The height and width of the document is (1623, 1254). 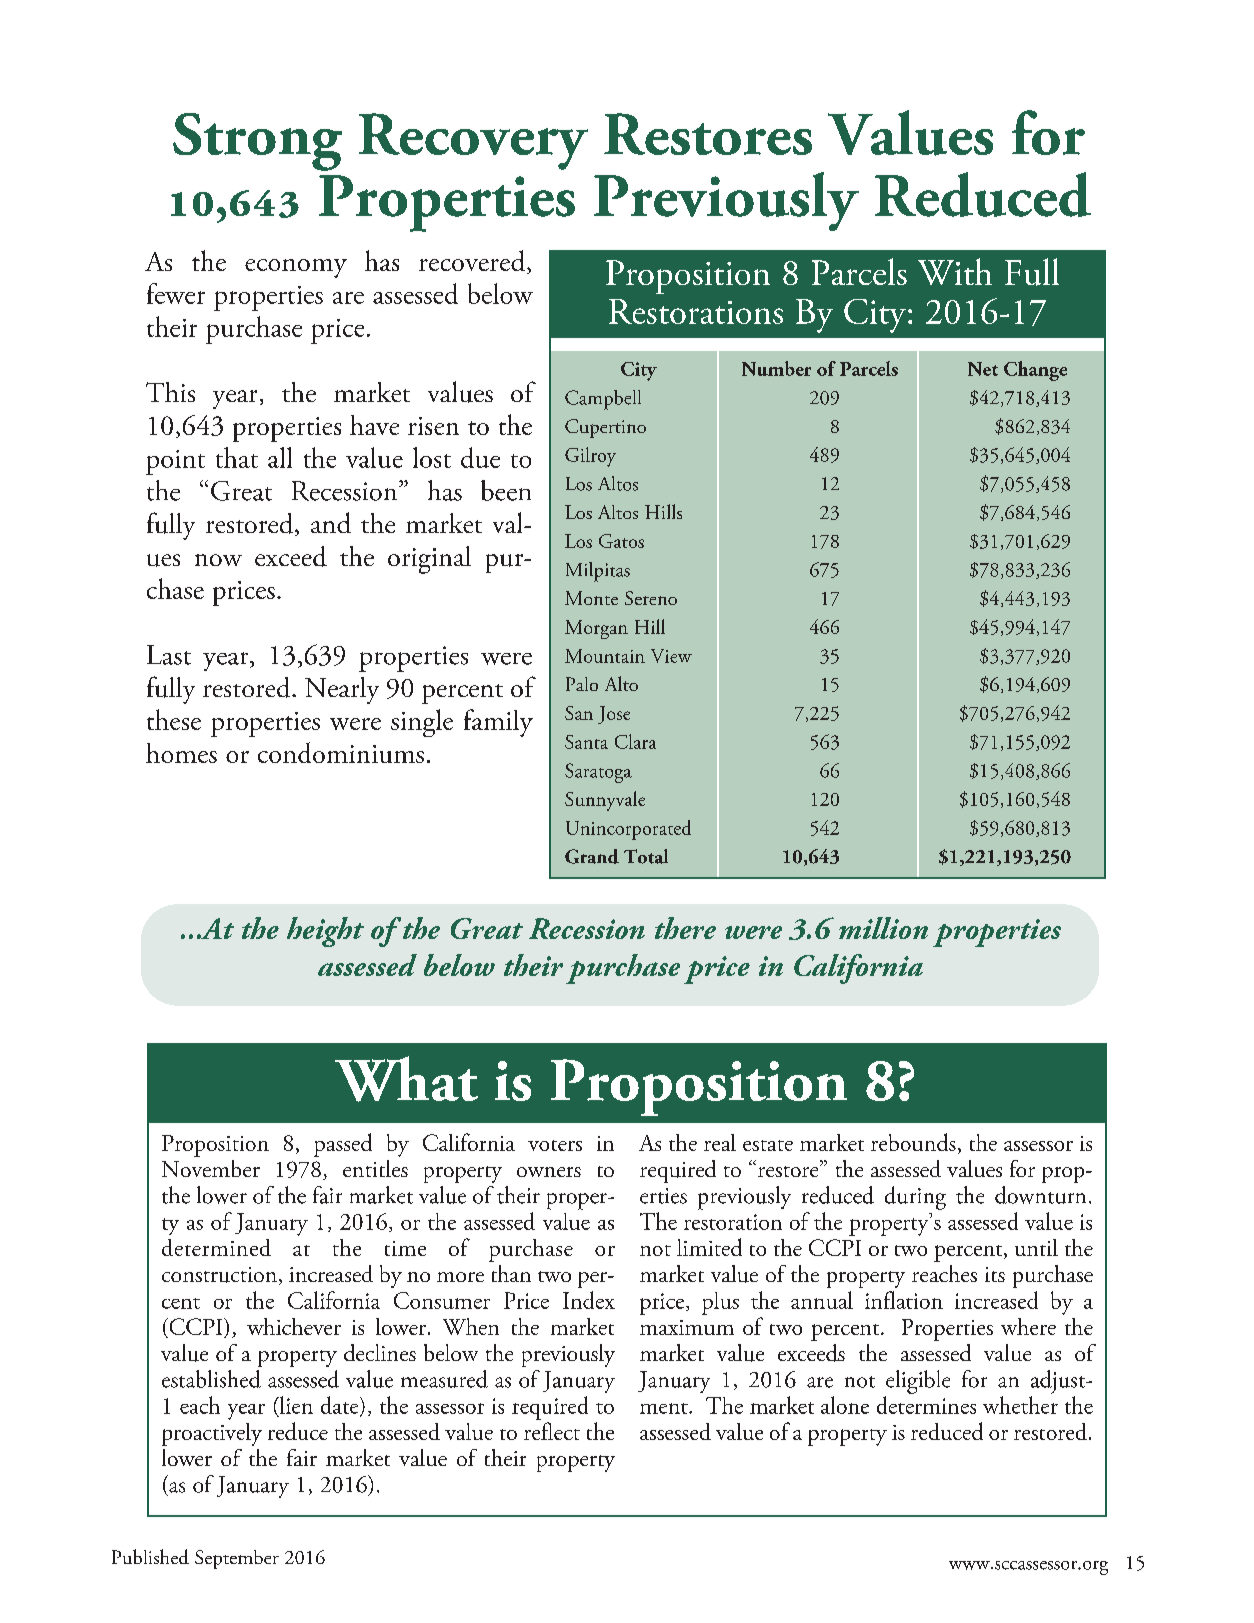 I want to click on September, so click(x=237, y=1559).
